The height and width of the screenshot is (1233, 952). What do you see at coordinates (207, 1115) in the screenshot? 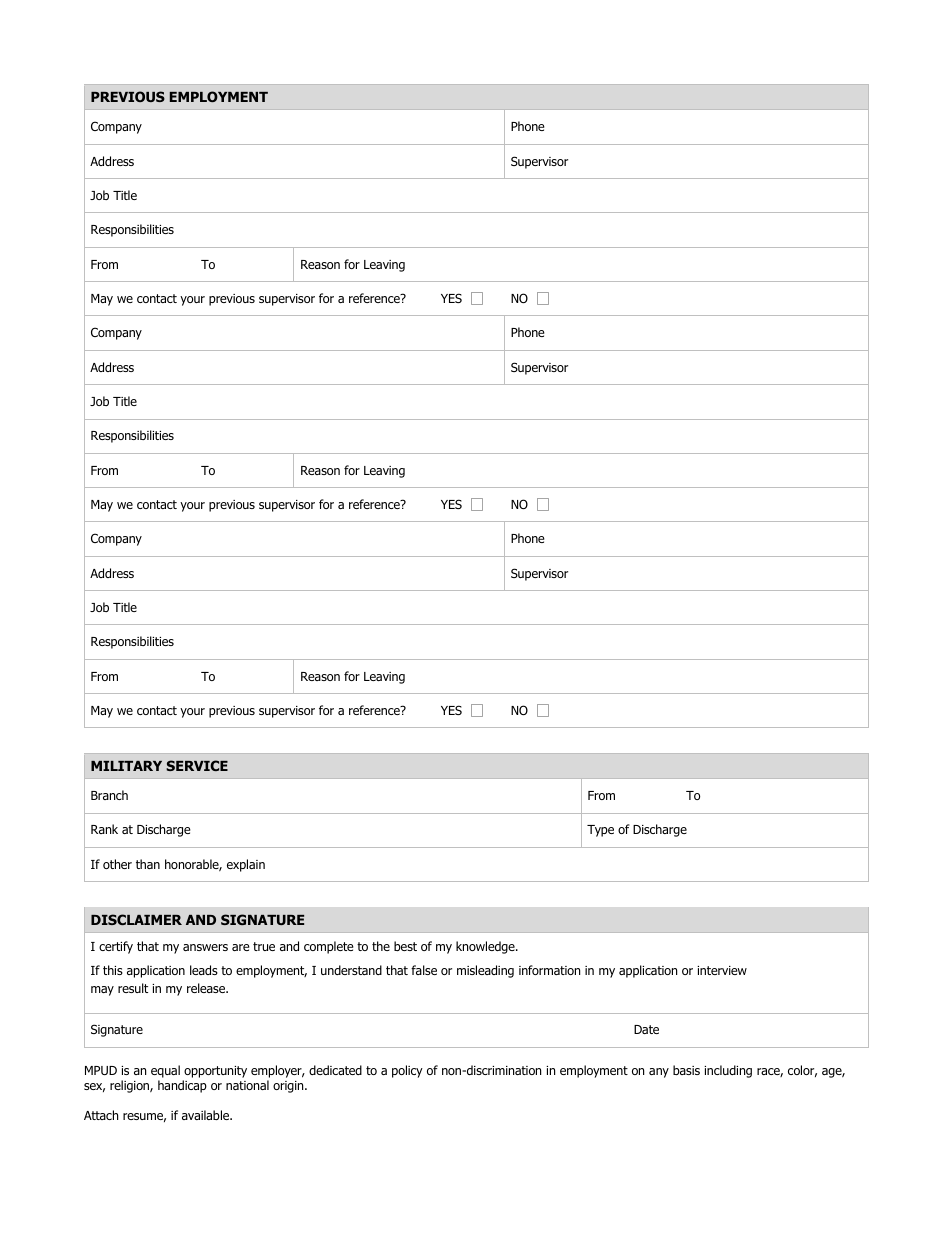
I see `available` at bounding box center [207, 1115].
